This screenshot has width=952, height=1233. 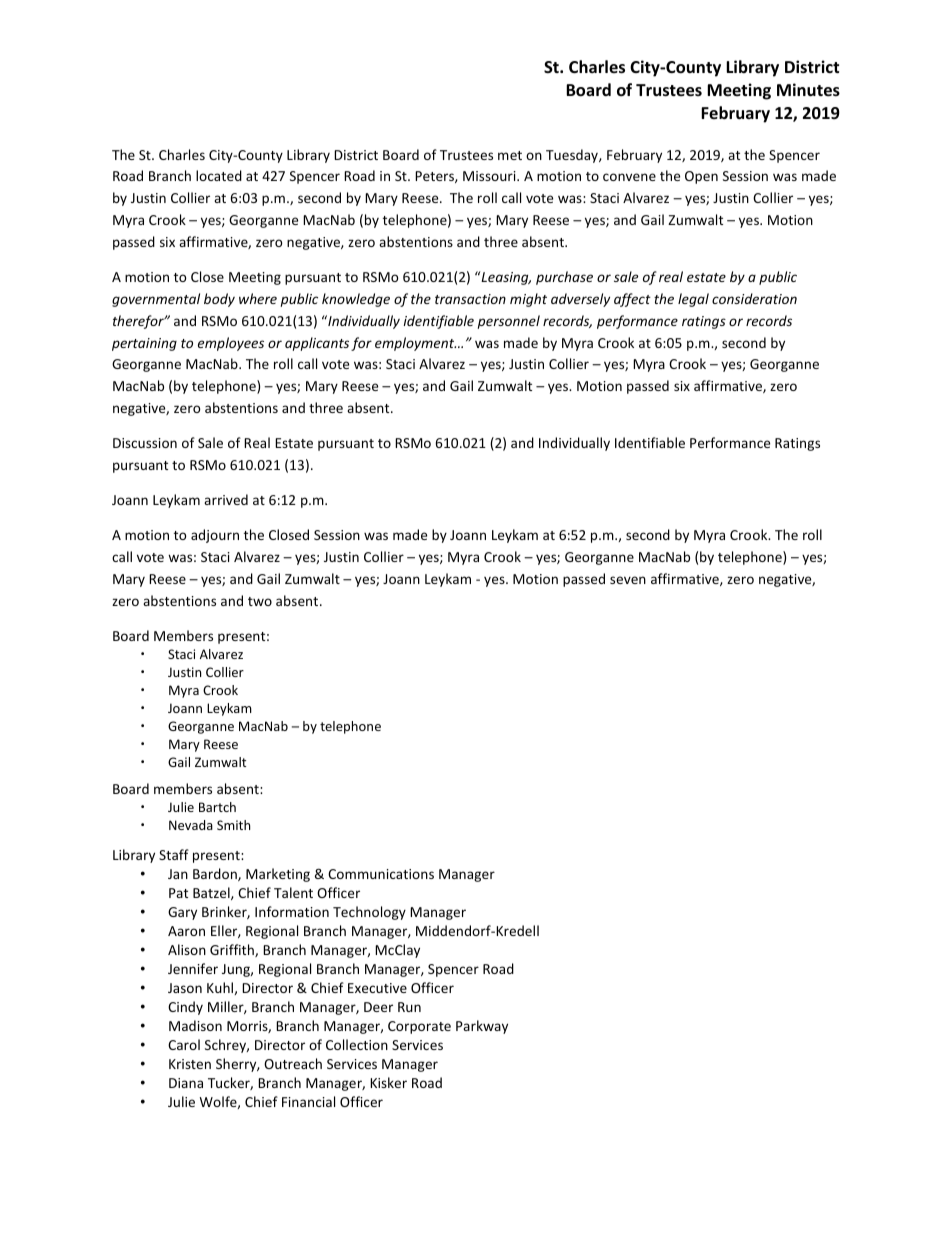 I want to click on Kristen, so click(x=190, y=1064).
